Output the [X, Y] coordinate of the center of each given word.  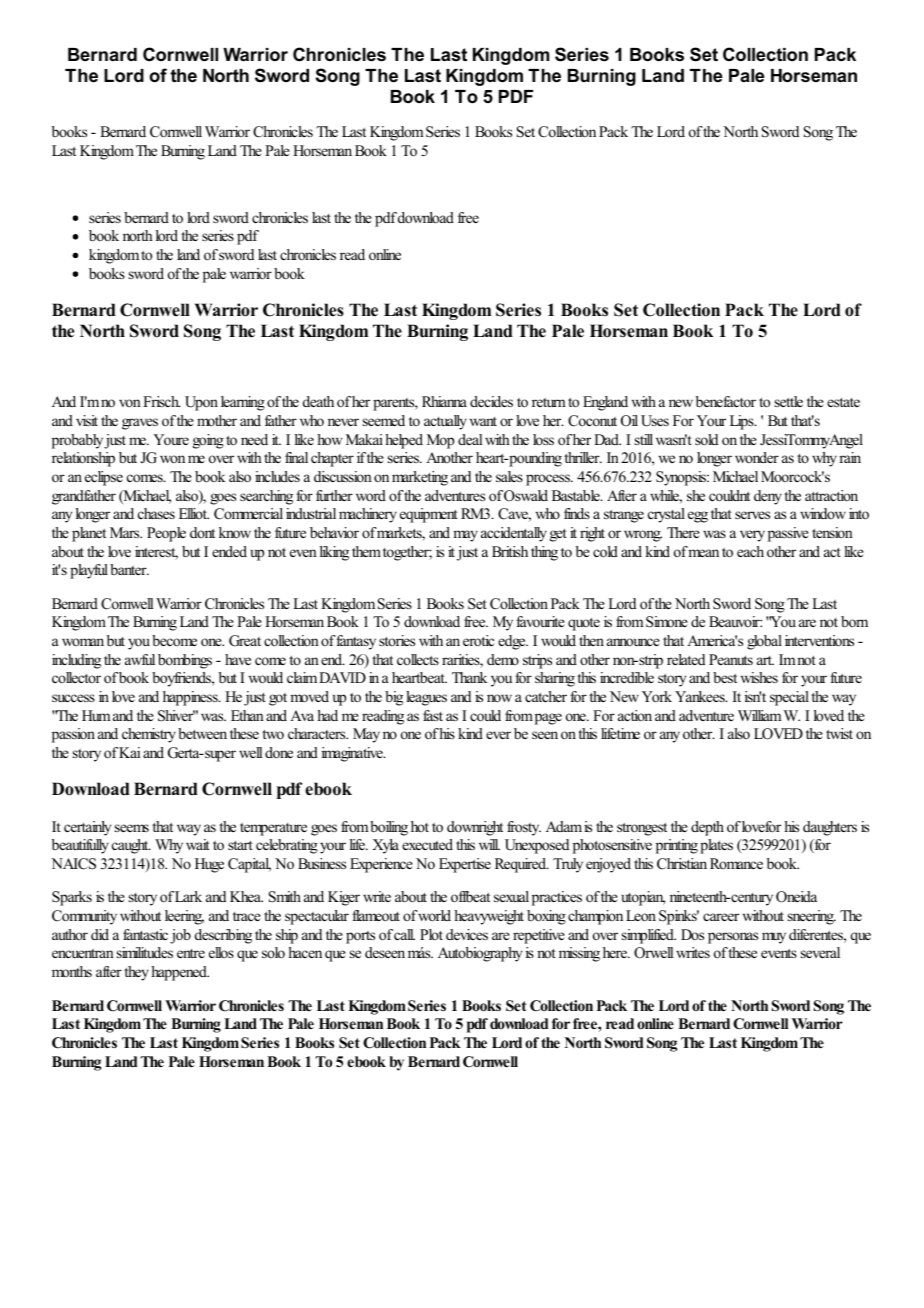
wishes [759, 677]
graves [140, 424]
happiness [191, 698]
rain [850, 457]
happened [180, 973]
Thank [469, 677]
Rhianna [444, 401]
